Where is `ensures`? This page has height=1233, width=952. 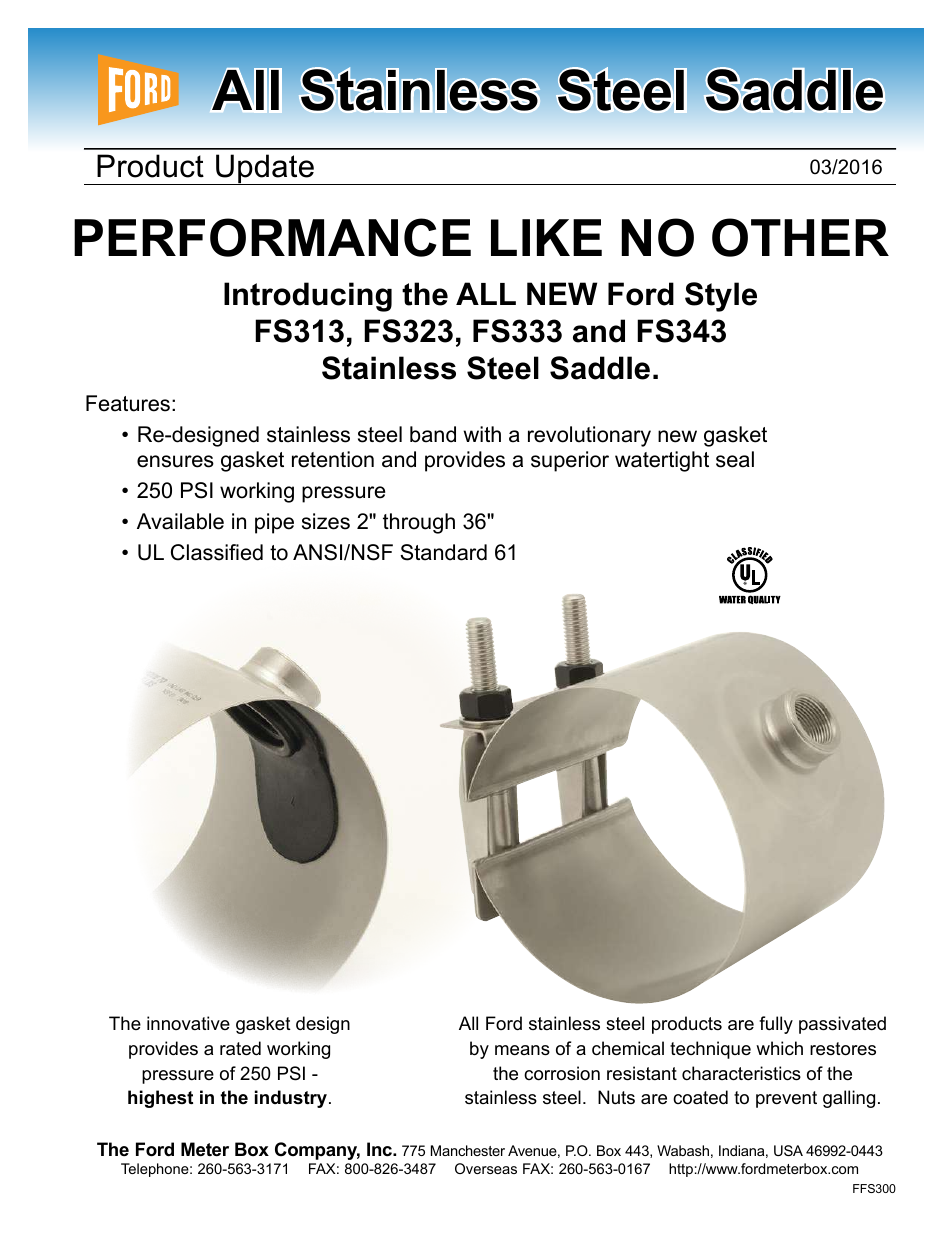
ensures is located at coordinates (175, 461).
